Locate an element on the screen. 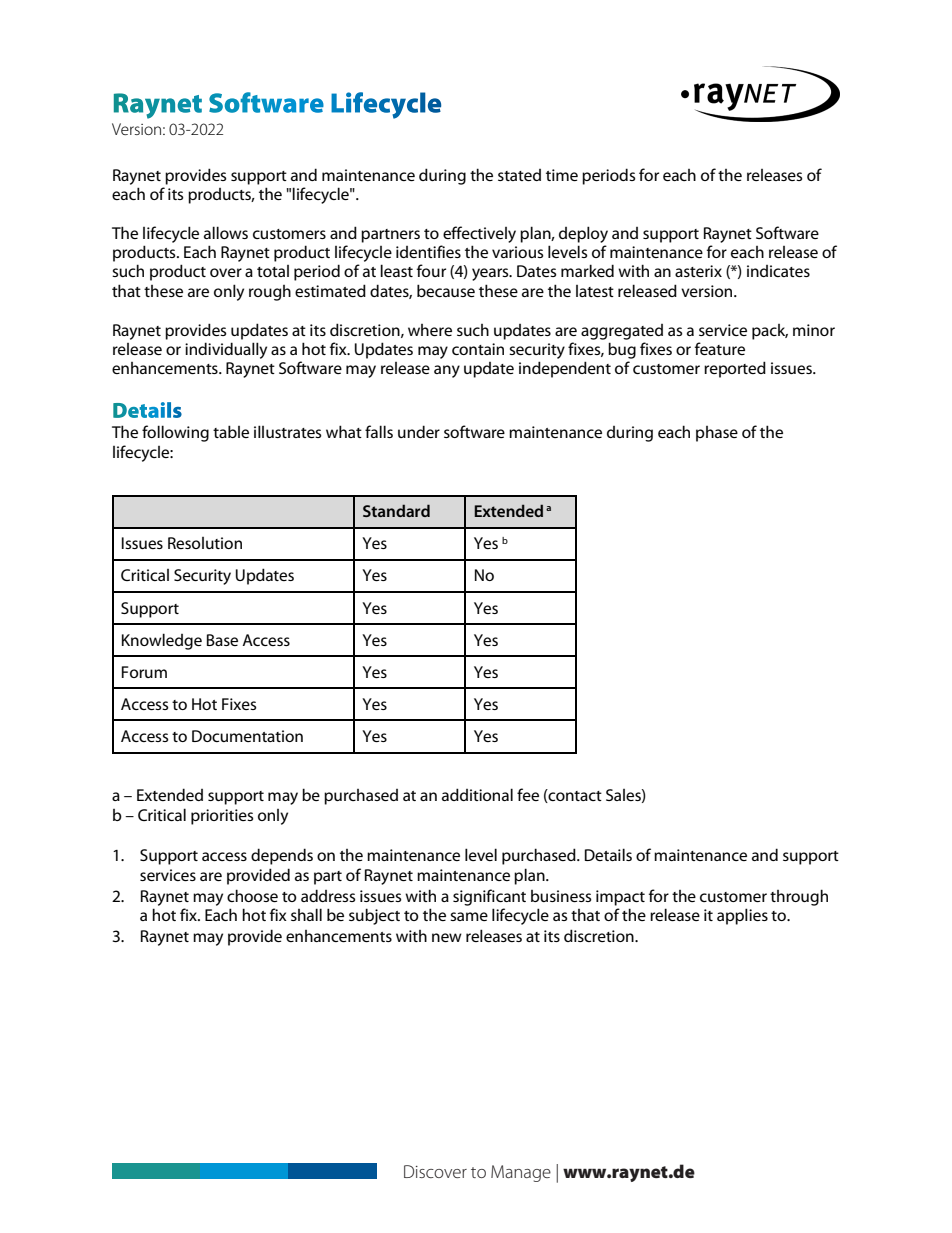 Image resolution: width=952 pixels, height=1233 pixels. additional is located at coordinates (477, 794).
